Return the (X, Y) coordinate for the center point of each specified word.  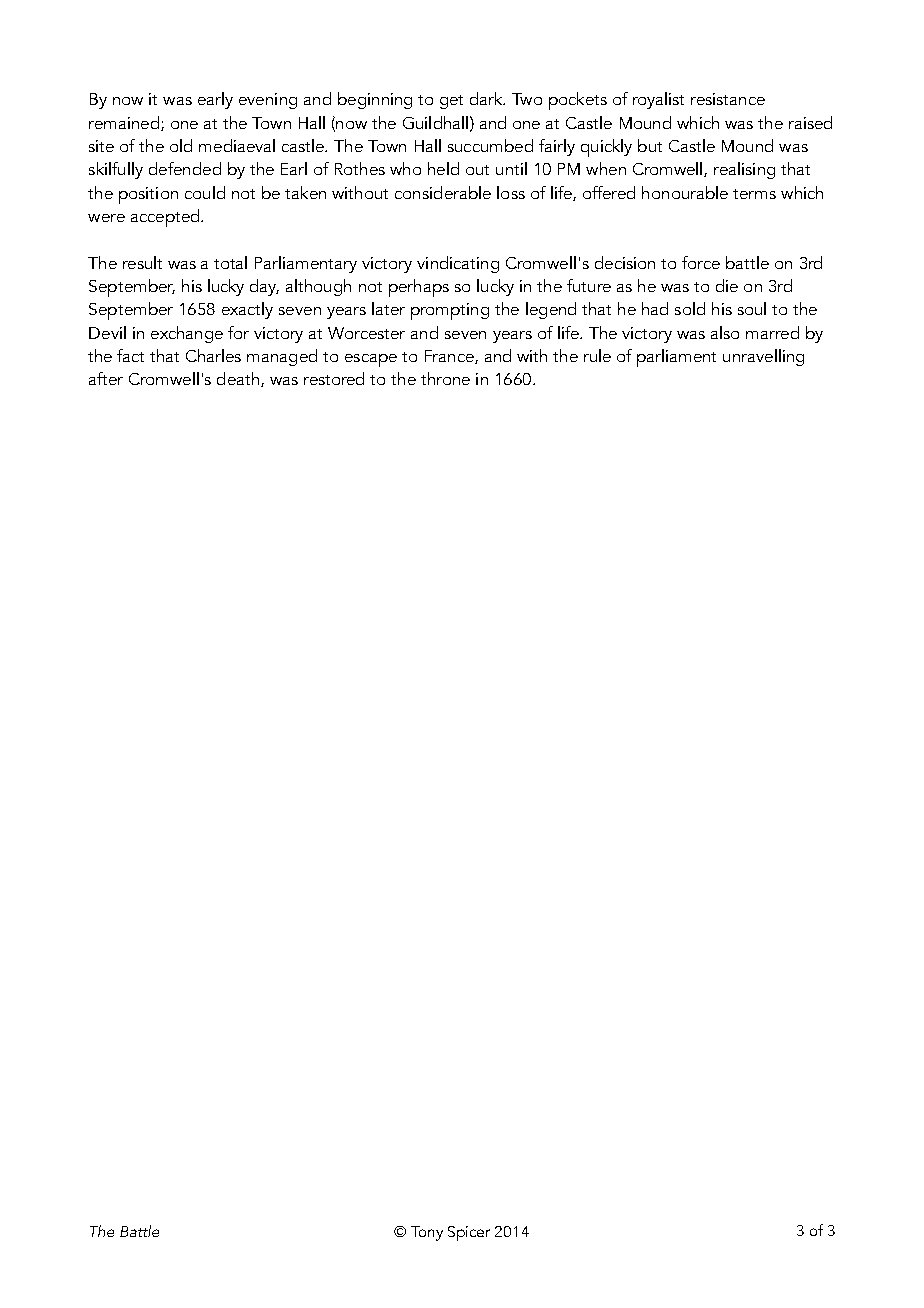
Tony (427, 1233)
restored (334, 378)
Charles (213, 355)
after (106, 378)
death (239, 379)
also (725, 332)
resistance (728, 99)
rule (597, 355)
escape (371, 360)
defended (185, 168)
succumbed (490, 145)
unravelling (763, 357)
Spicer (469, 1233)
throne (445, 378)
